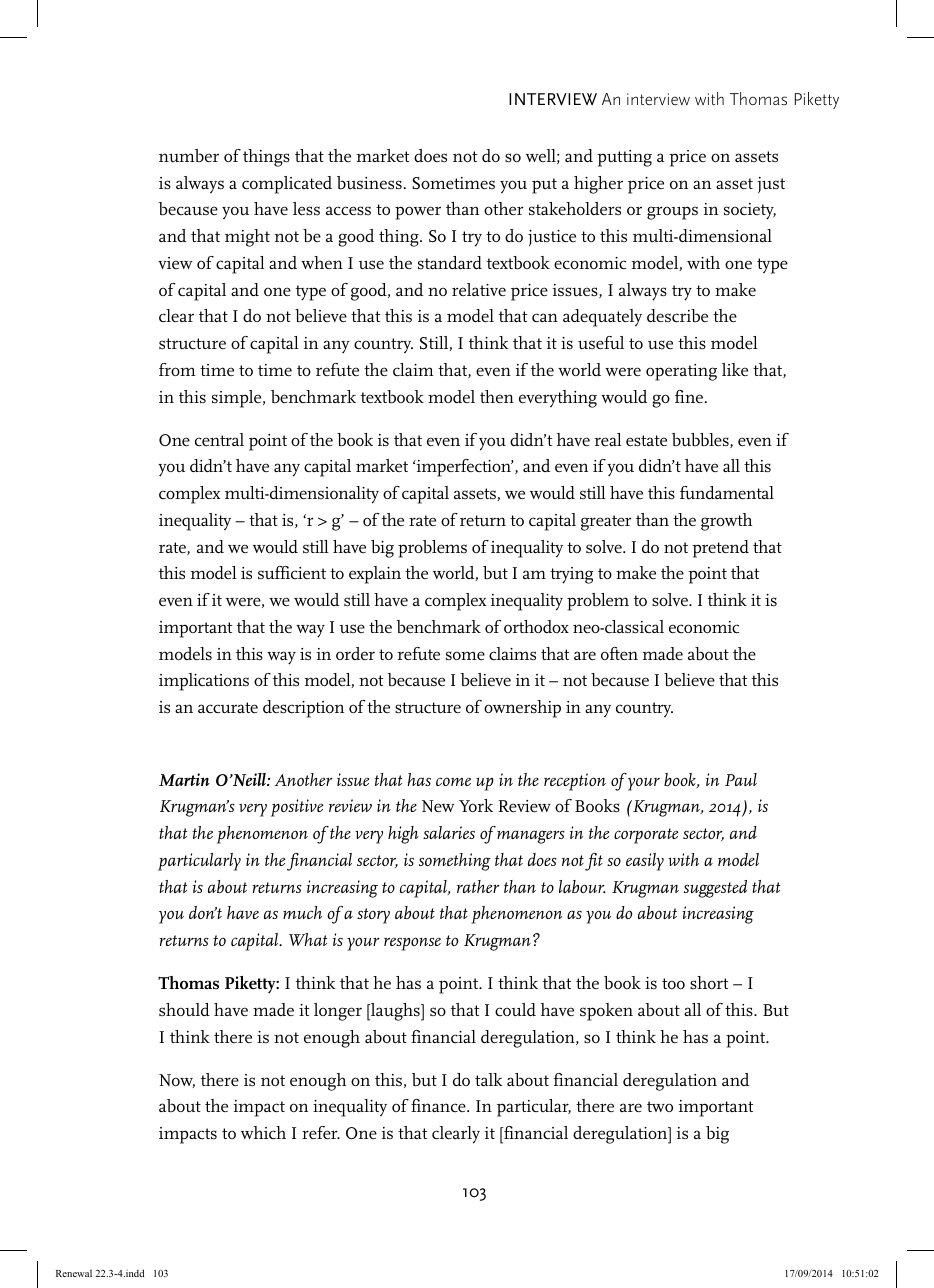 The height and width of the screenshot is (1288, 934). What do you see at coordinates (418, 213) in the screenshot?
I see `power` at bounding box center [418, 213].
